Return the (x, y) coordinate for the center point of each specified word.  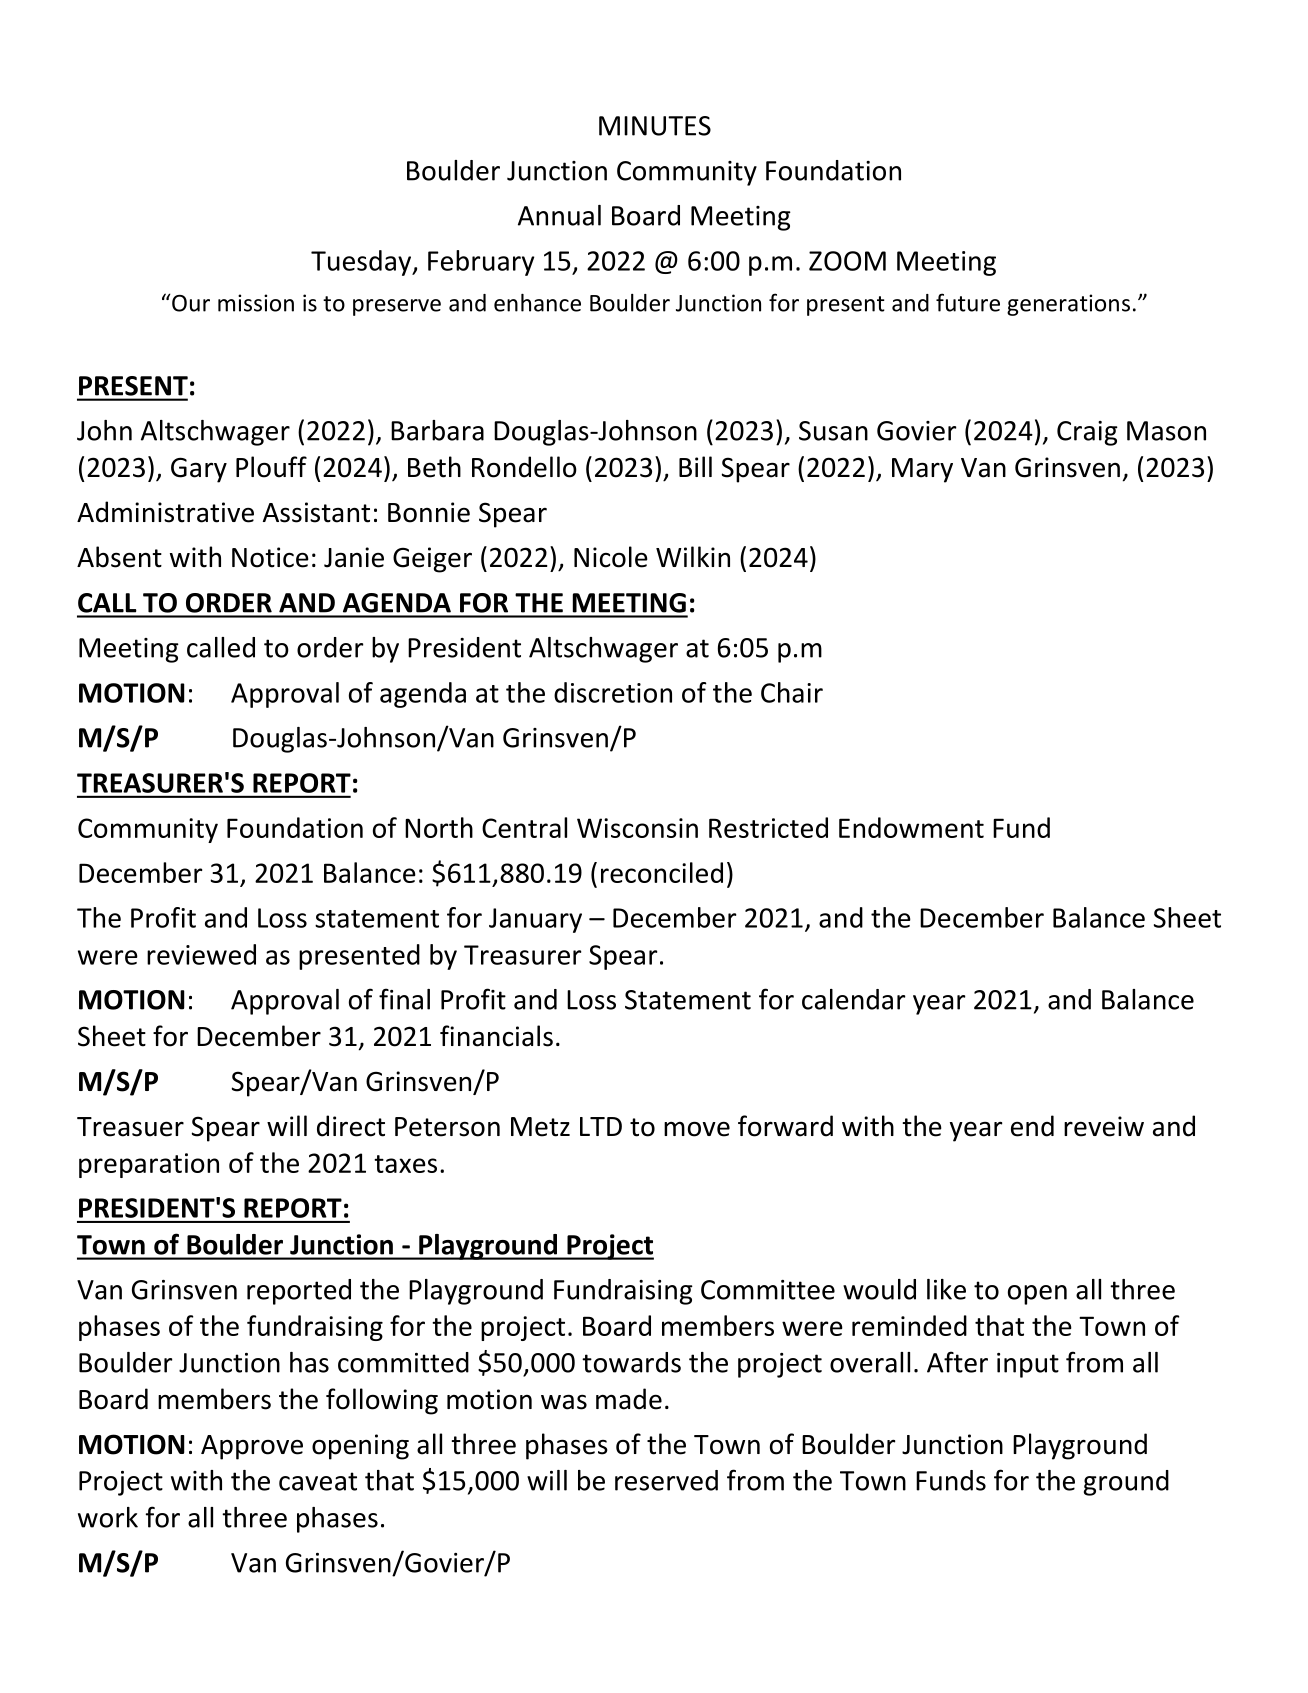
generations (1068, 305)
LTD (601, 1126)
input (1028, 1365)
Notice (270, 557)
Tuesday (362, 263)
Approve (252, 1447)
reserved (666, 1480)
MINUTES (655, 126)
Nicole (611, 557)
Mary (922, 470)
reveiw (1104, 1126)
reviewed (201, 954)
